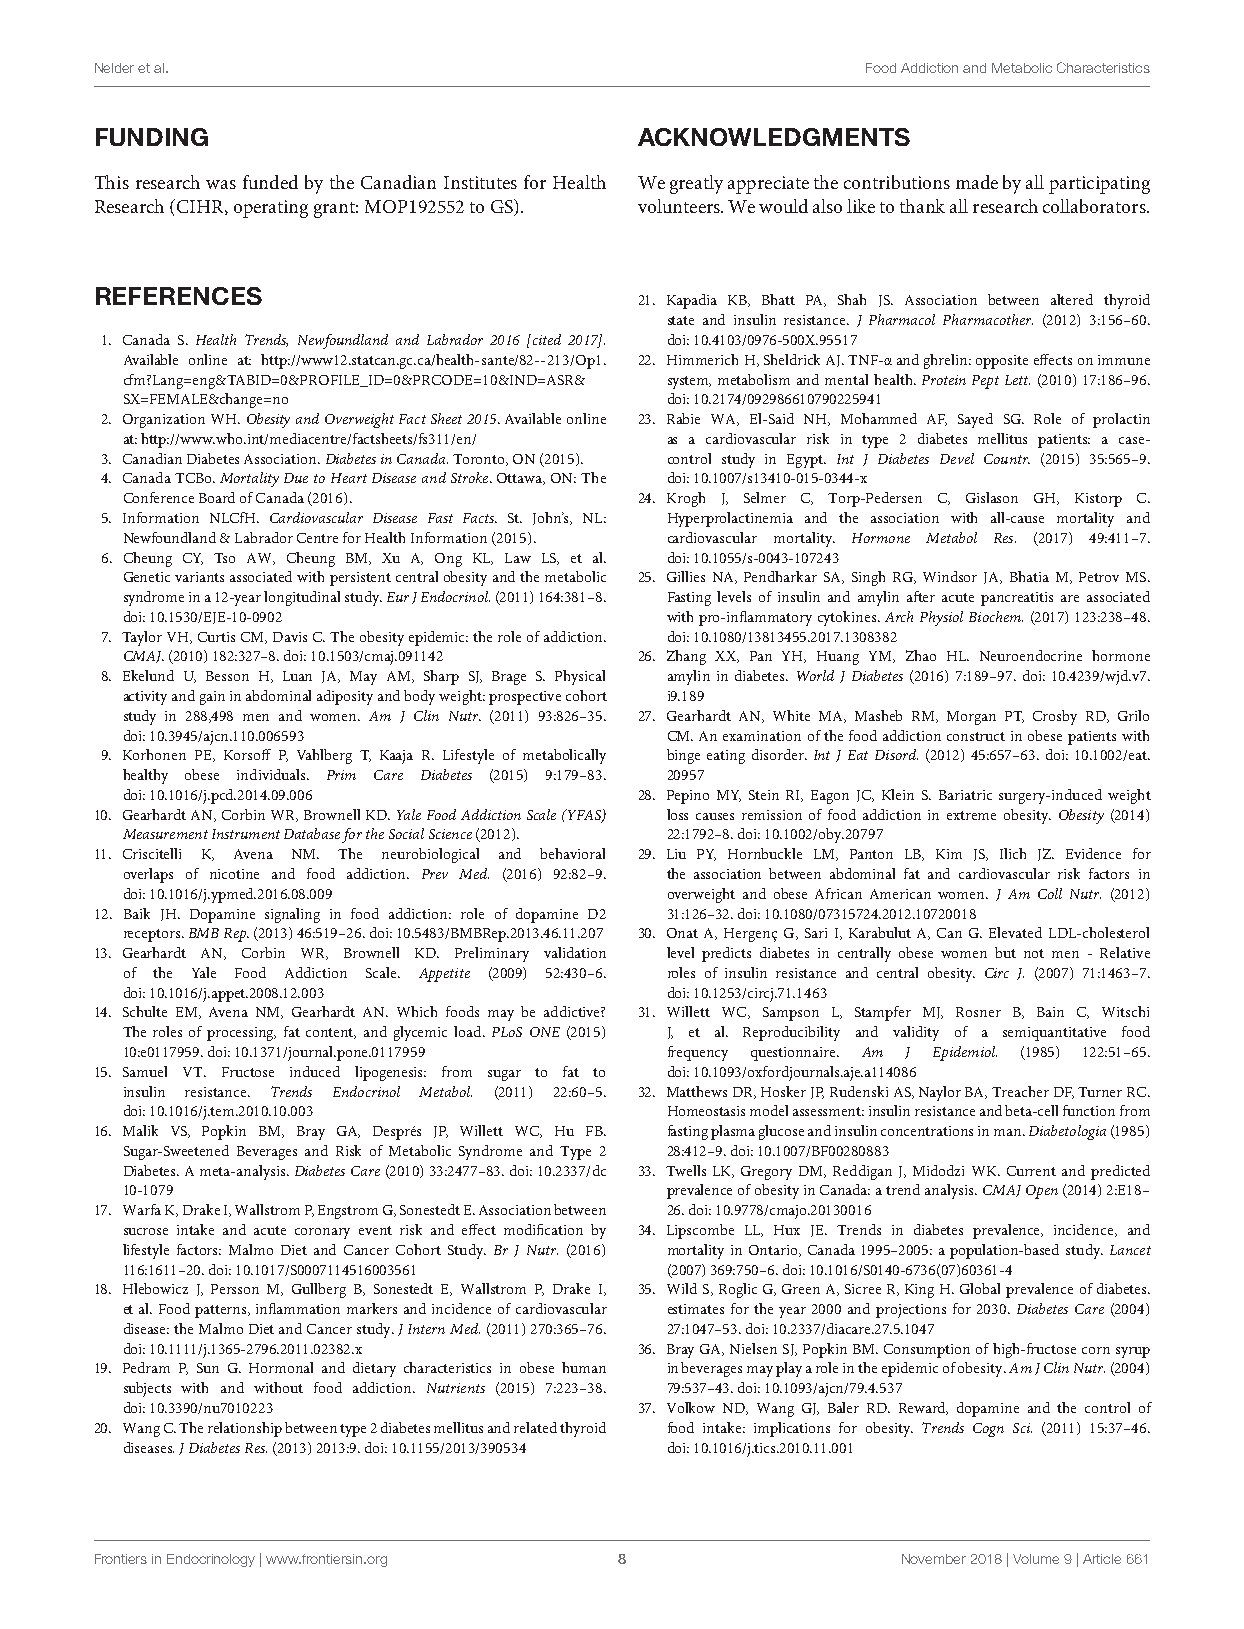  What do you see at coordinates (971, 718) in the screenshot?
I see `Morgan` at bounding box center [971, 718].
